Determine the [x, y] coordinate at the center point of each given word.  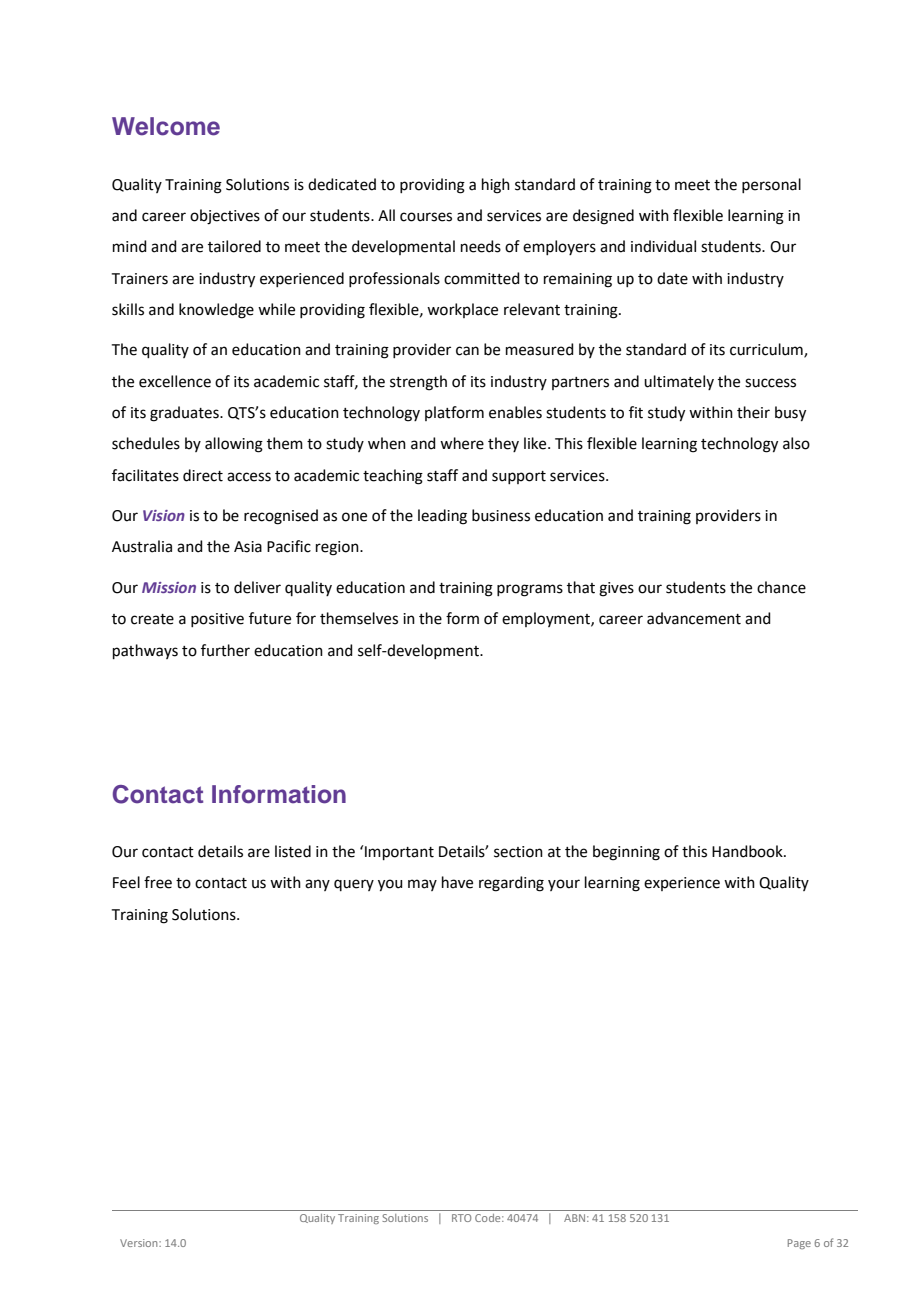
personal [771, 185]
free [158, 882]
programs [530, 590]
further [225, 650]
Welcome [166, 126]
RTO [461, 1218]
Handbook [748, 851]
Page [799, 1244]
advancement [694, 618]
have [457, 882]
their [753, 412]
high [496, 186]
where [462, 443]
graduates [185, 414]
